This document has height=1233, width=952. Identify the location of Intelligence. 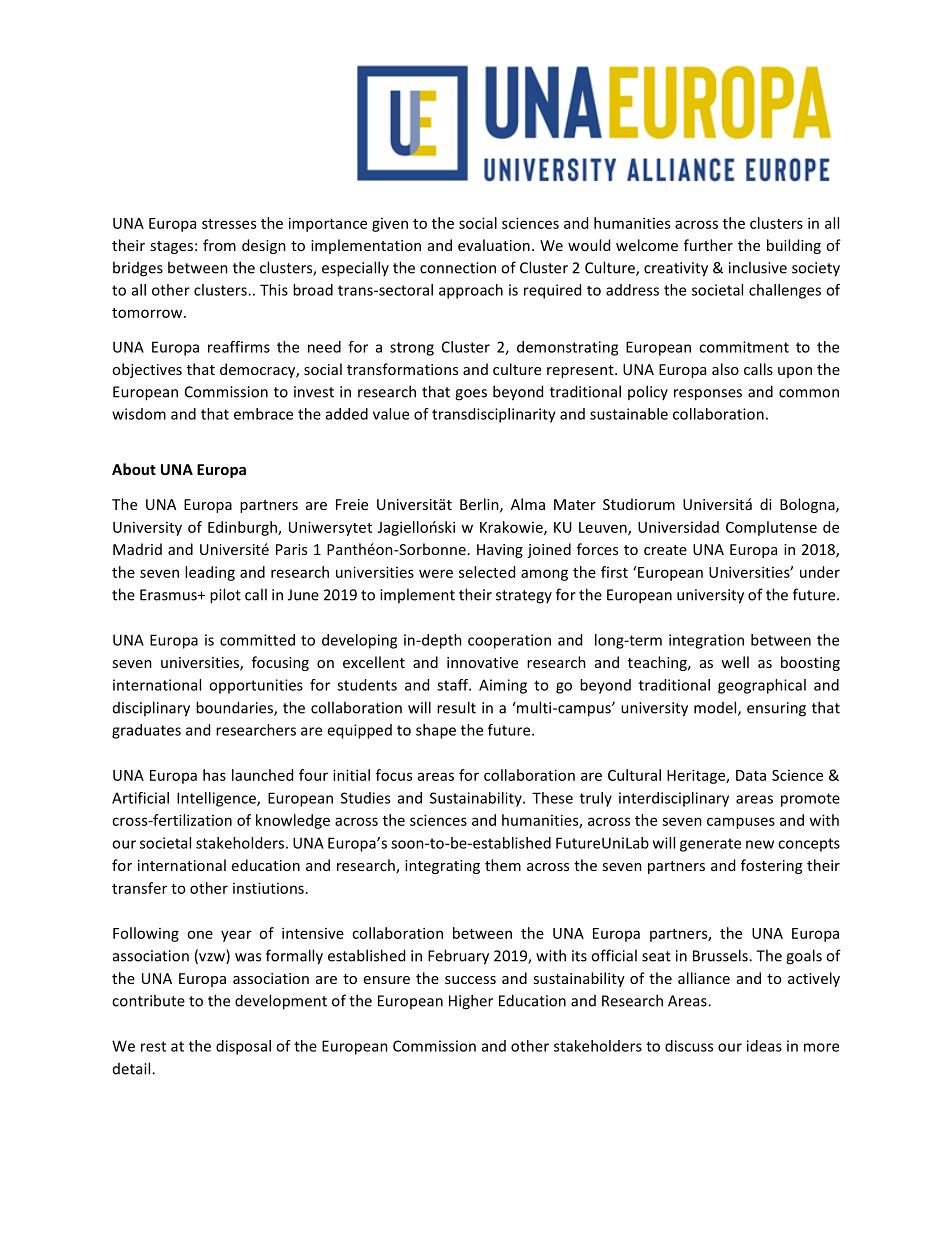
(217, 799).
